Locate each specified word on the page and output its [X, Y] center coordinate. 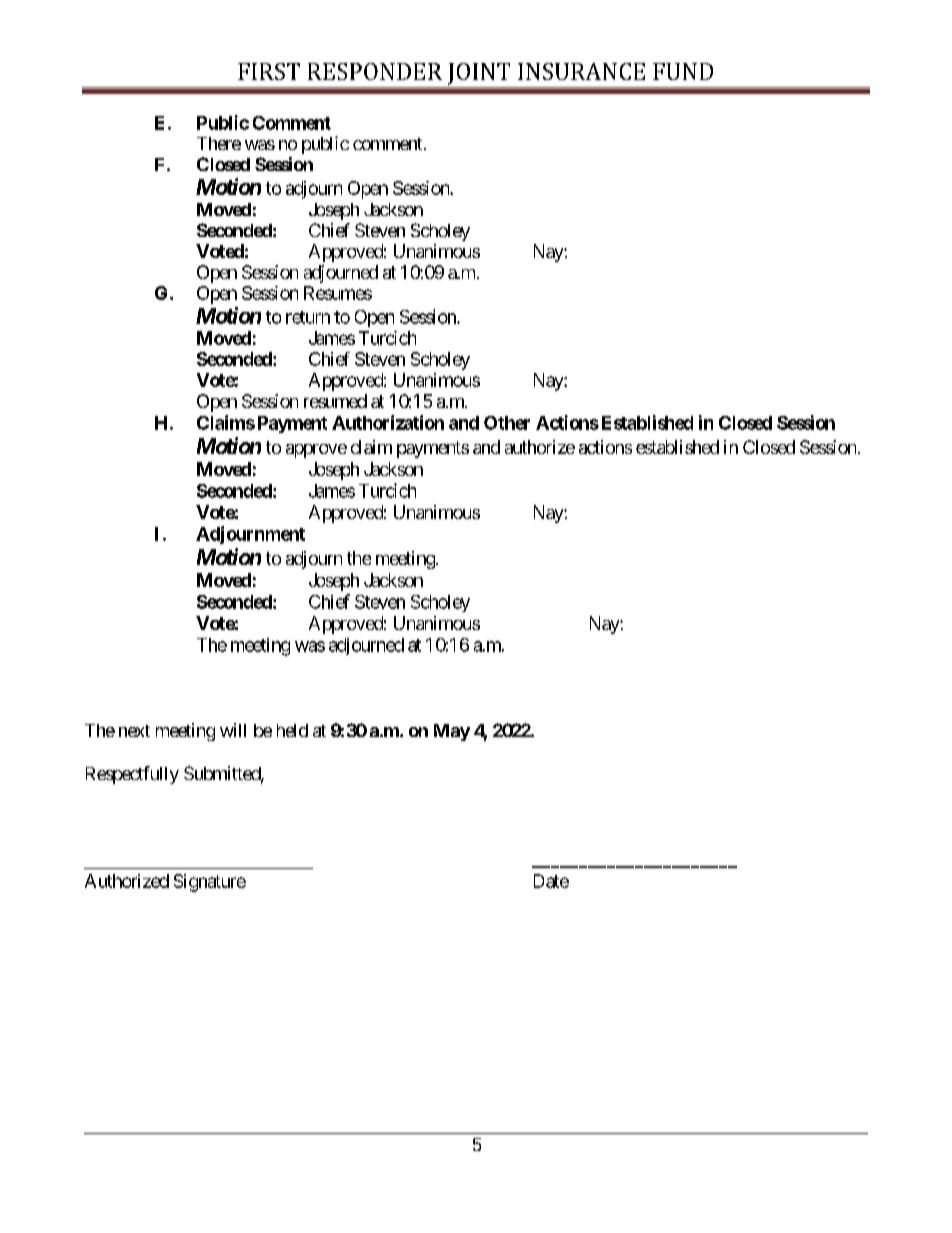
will [233, 730]
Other [507, 423]
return [308, 317]
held [292, 730]
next [134, 731]
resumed [335, 401]
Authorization [388, 422]
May [452, 732]
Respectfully [132, 775]
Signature [210, 883]
